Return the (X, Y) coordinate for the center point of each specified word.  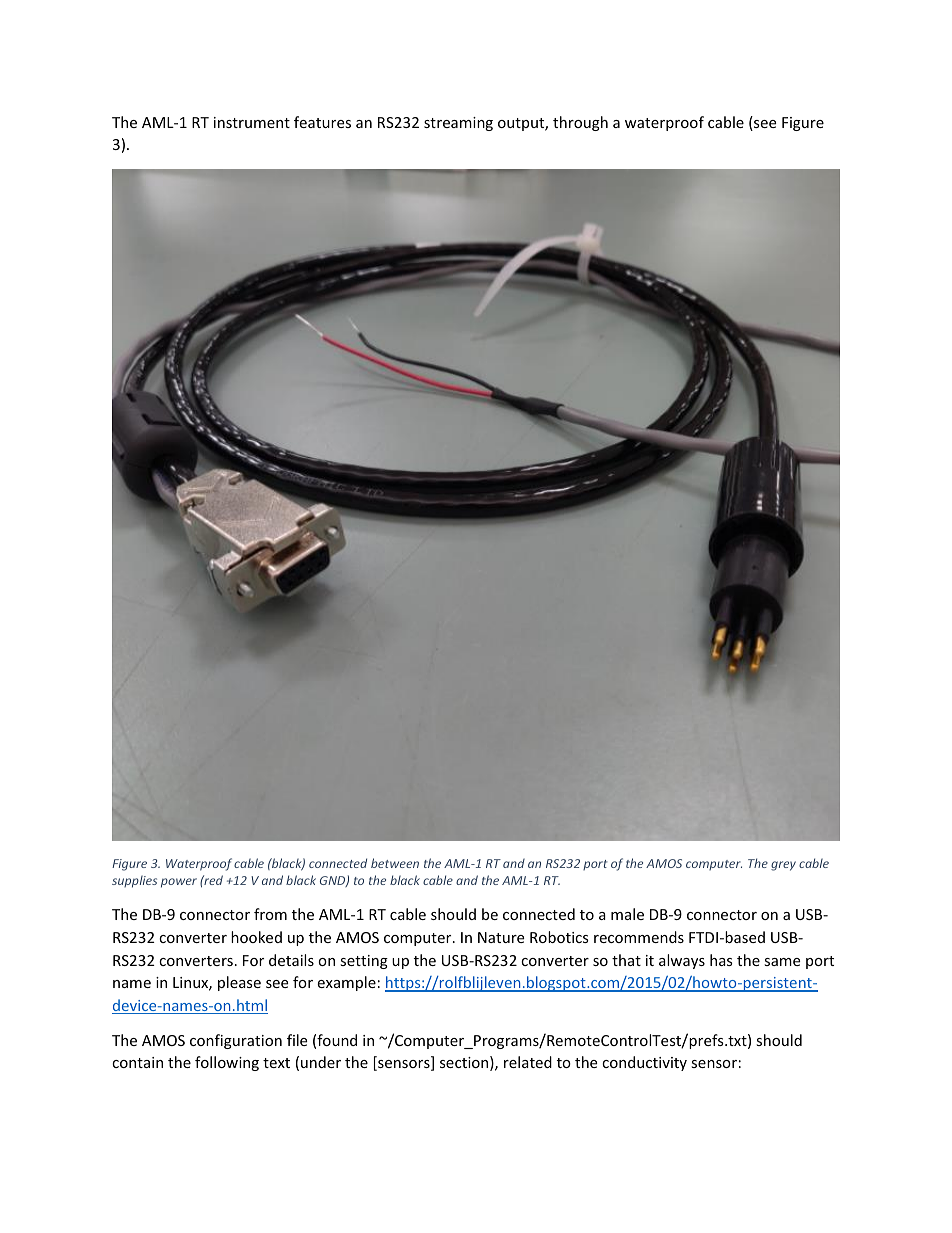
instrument (252, 122)
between (395, 863)
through (580, 123)
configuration (236, 1041)
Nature (501, 937)
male (627, 914)
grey (783, 866)
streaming (458, 124)
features (322, 122)
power (179, 883)
